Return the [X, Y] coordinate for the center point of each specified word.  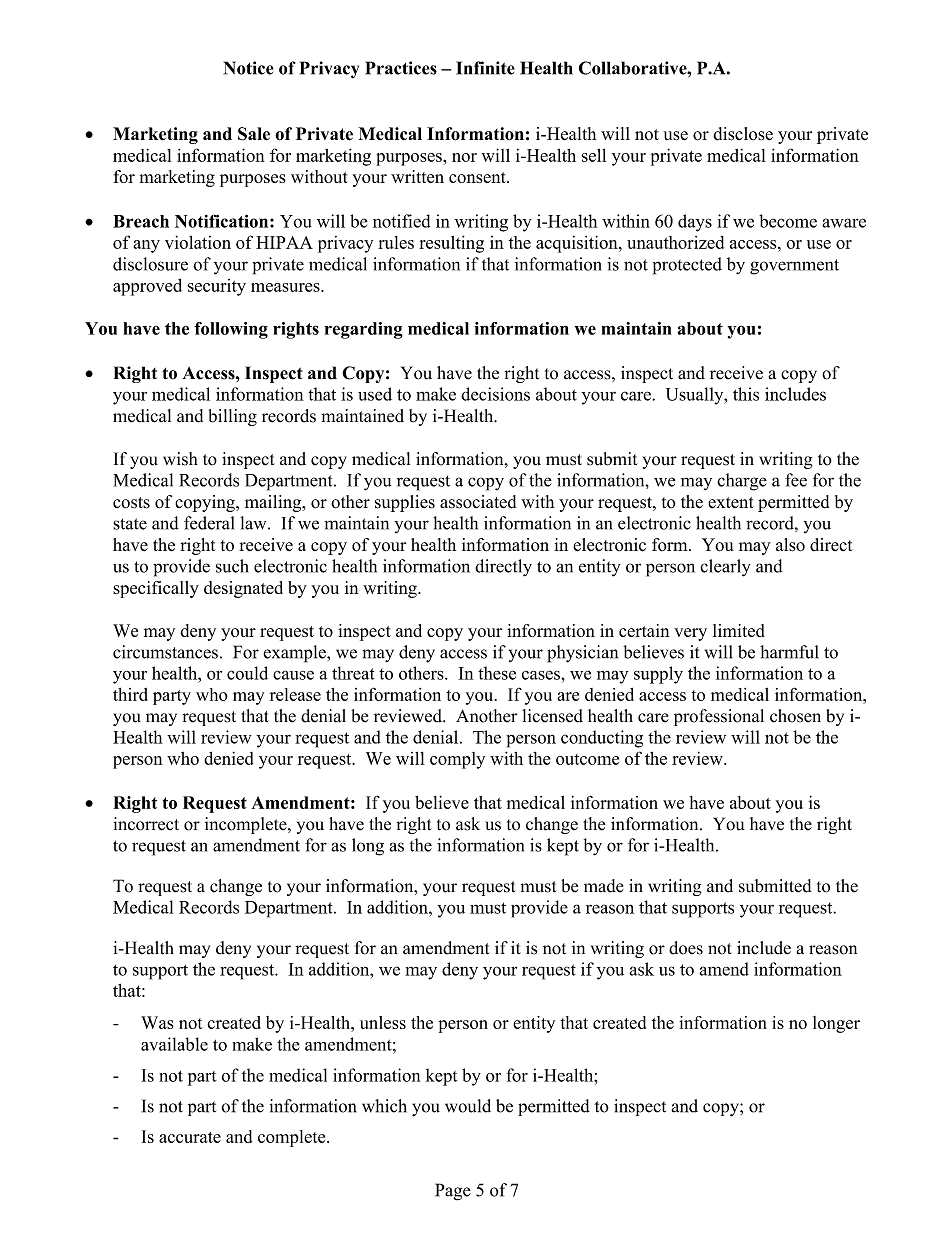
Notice [249, 68]
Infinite [485, 68]
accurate [190, 1137]
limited [739, 630]
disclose [743, 134]
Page [453, 1192]
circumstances [165, 652]
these [497, 673]
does [686, 948]
